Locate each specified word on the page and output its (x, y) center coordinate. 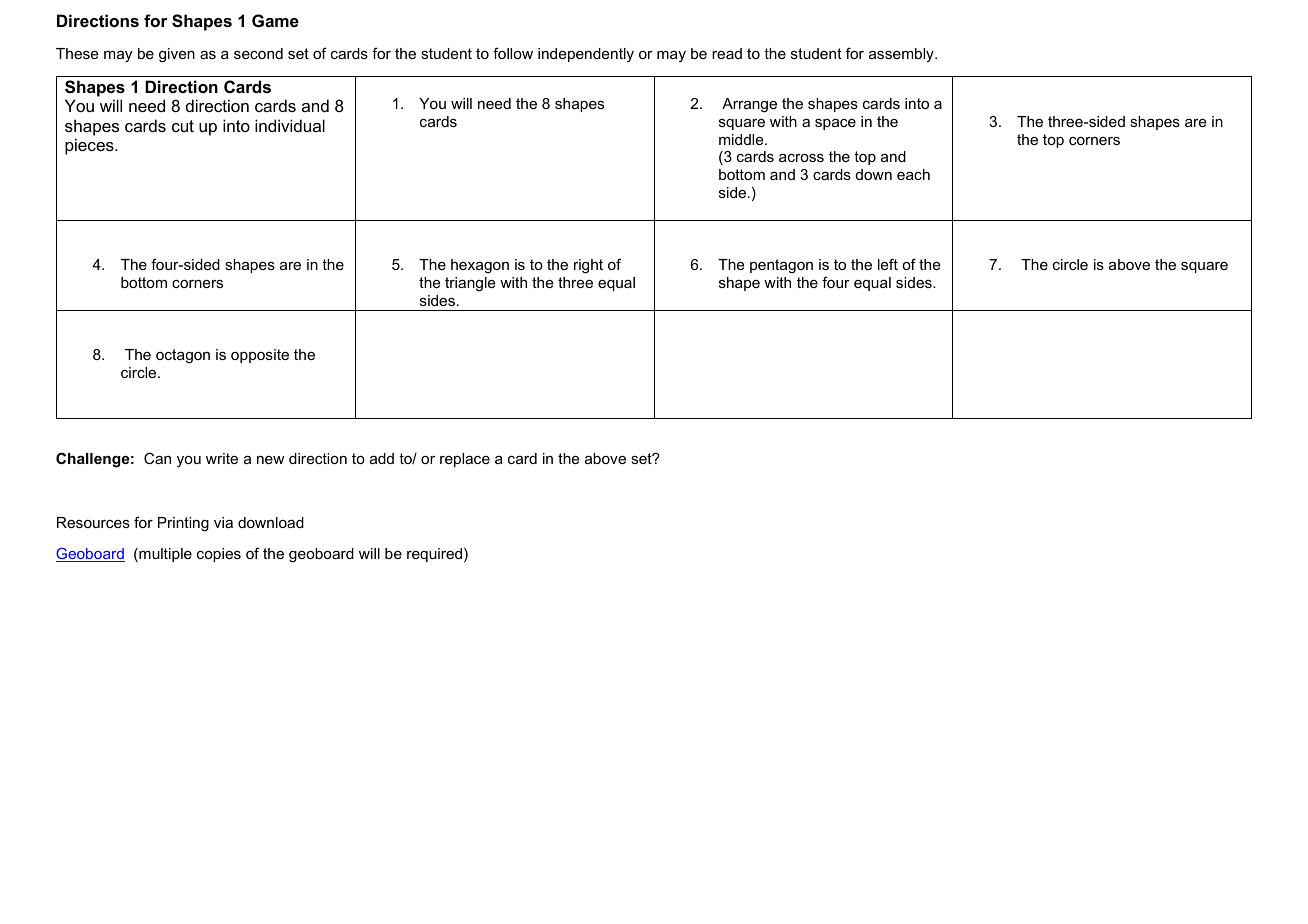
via (223, 522)
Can (157, 458)
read (727, 53)
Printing (183, 524)
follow (513, 53)
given (177, 55)
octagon (183, 356)
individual (290, 125)
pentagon (781, 266)
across (801, 158)
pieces (90, 146)
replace (465, 460)
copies (219, 555)
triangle (470, 284)
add (382, 458)
